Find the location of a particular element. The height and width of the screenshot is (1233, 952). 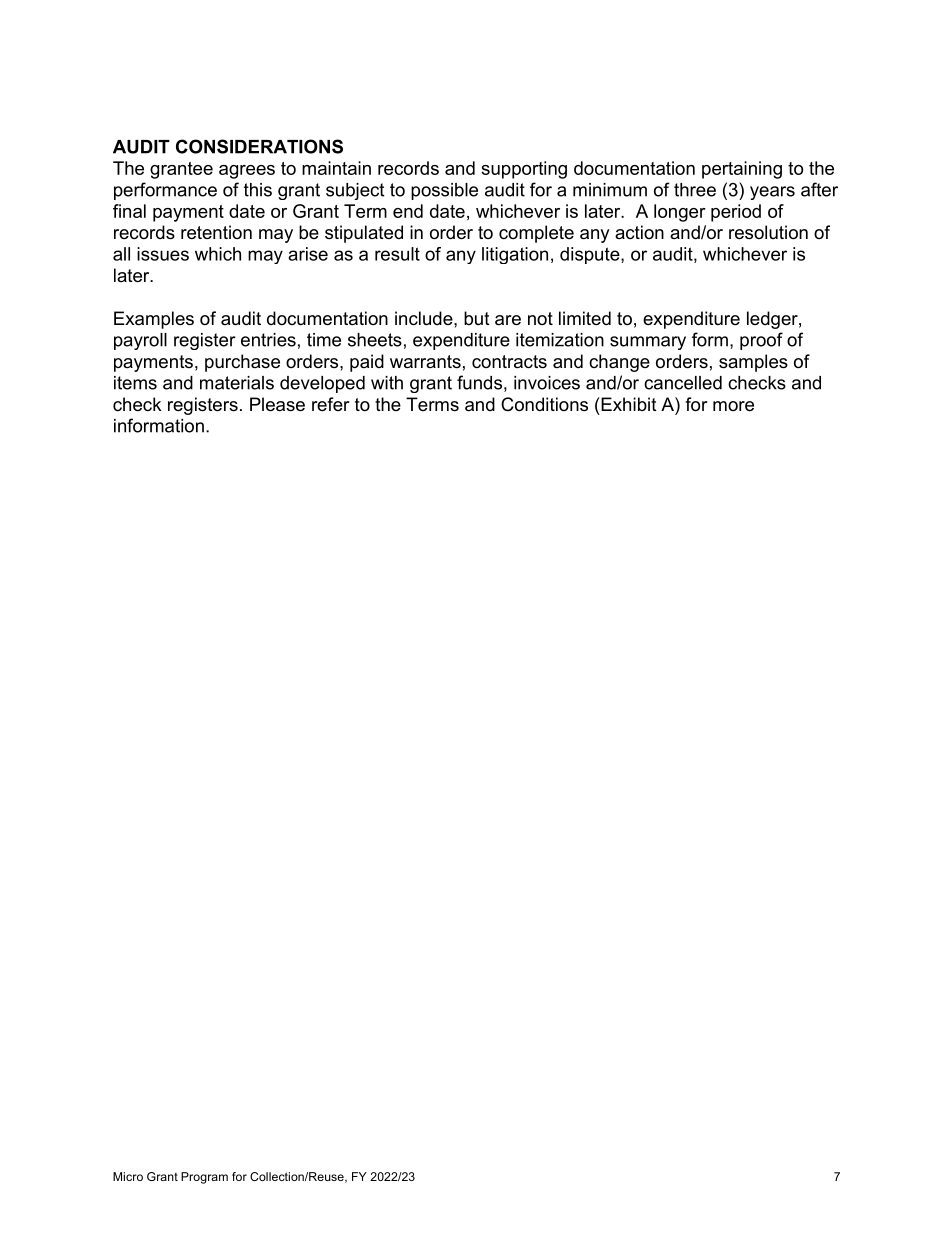

Program is located at coordinates (204, 1178).
